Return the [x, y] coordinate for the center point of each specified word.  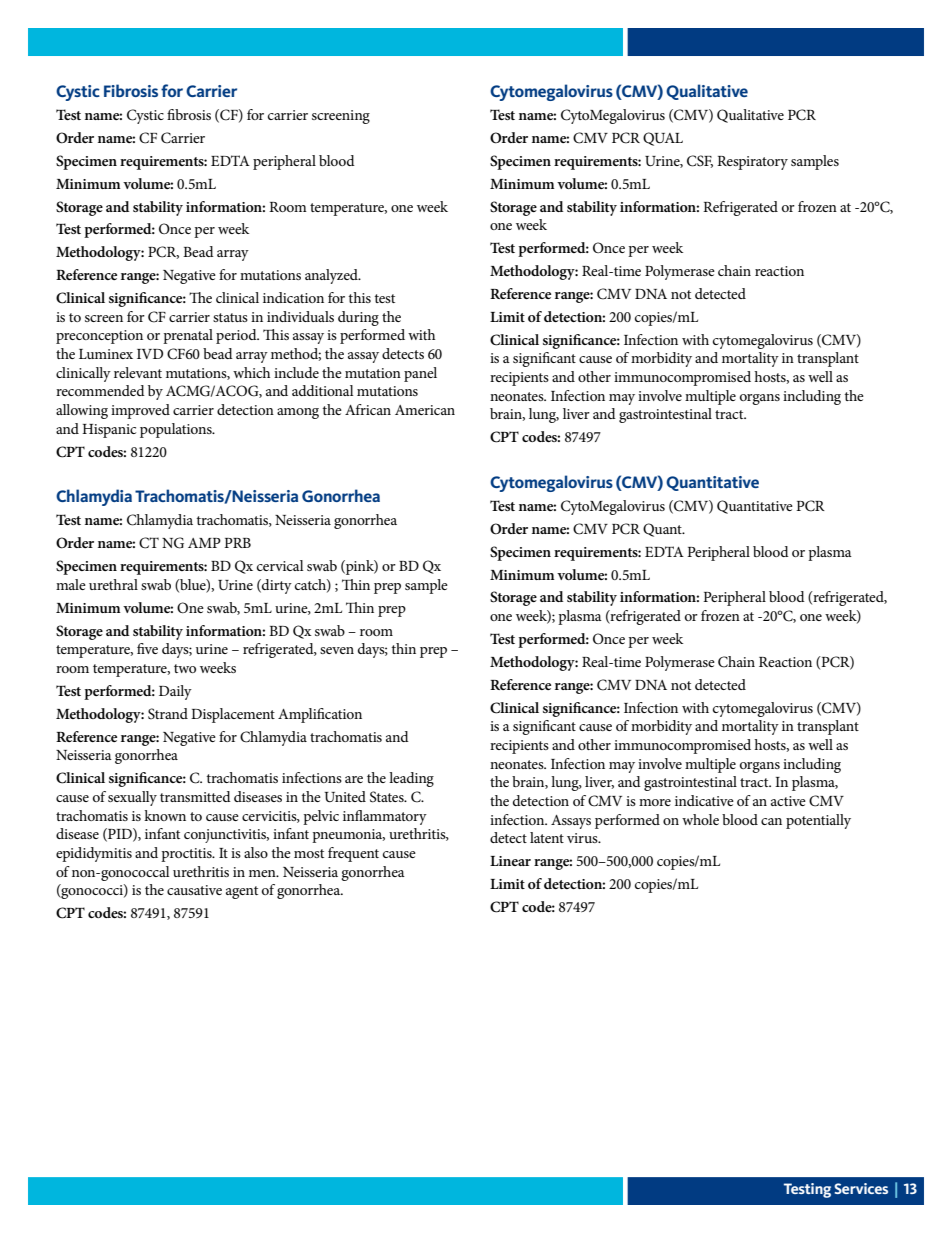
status [230, 317]
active [788, 801]
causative [194, 890]
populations [177, 430]
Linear [510, 861]
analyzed [332, 276]
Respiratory [752, 163]
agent [242, 892]
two [185, 668]
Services [861, 1188]
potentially [818, 821]
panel [420, 374]
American [425, 410]
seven [337, 650]
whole [700, 819]
